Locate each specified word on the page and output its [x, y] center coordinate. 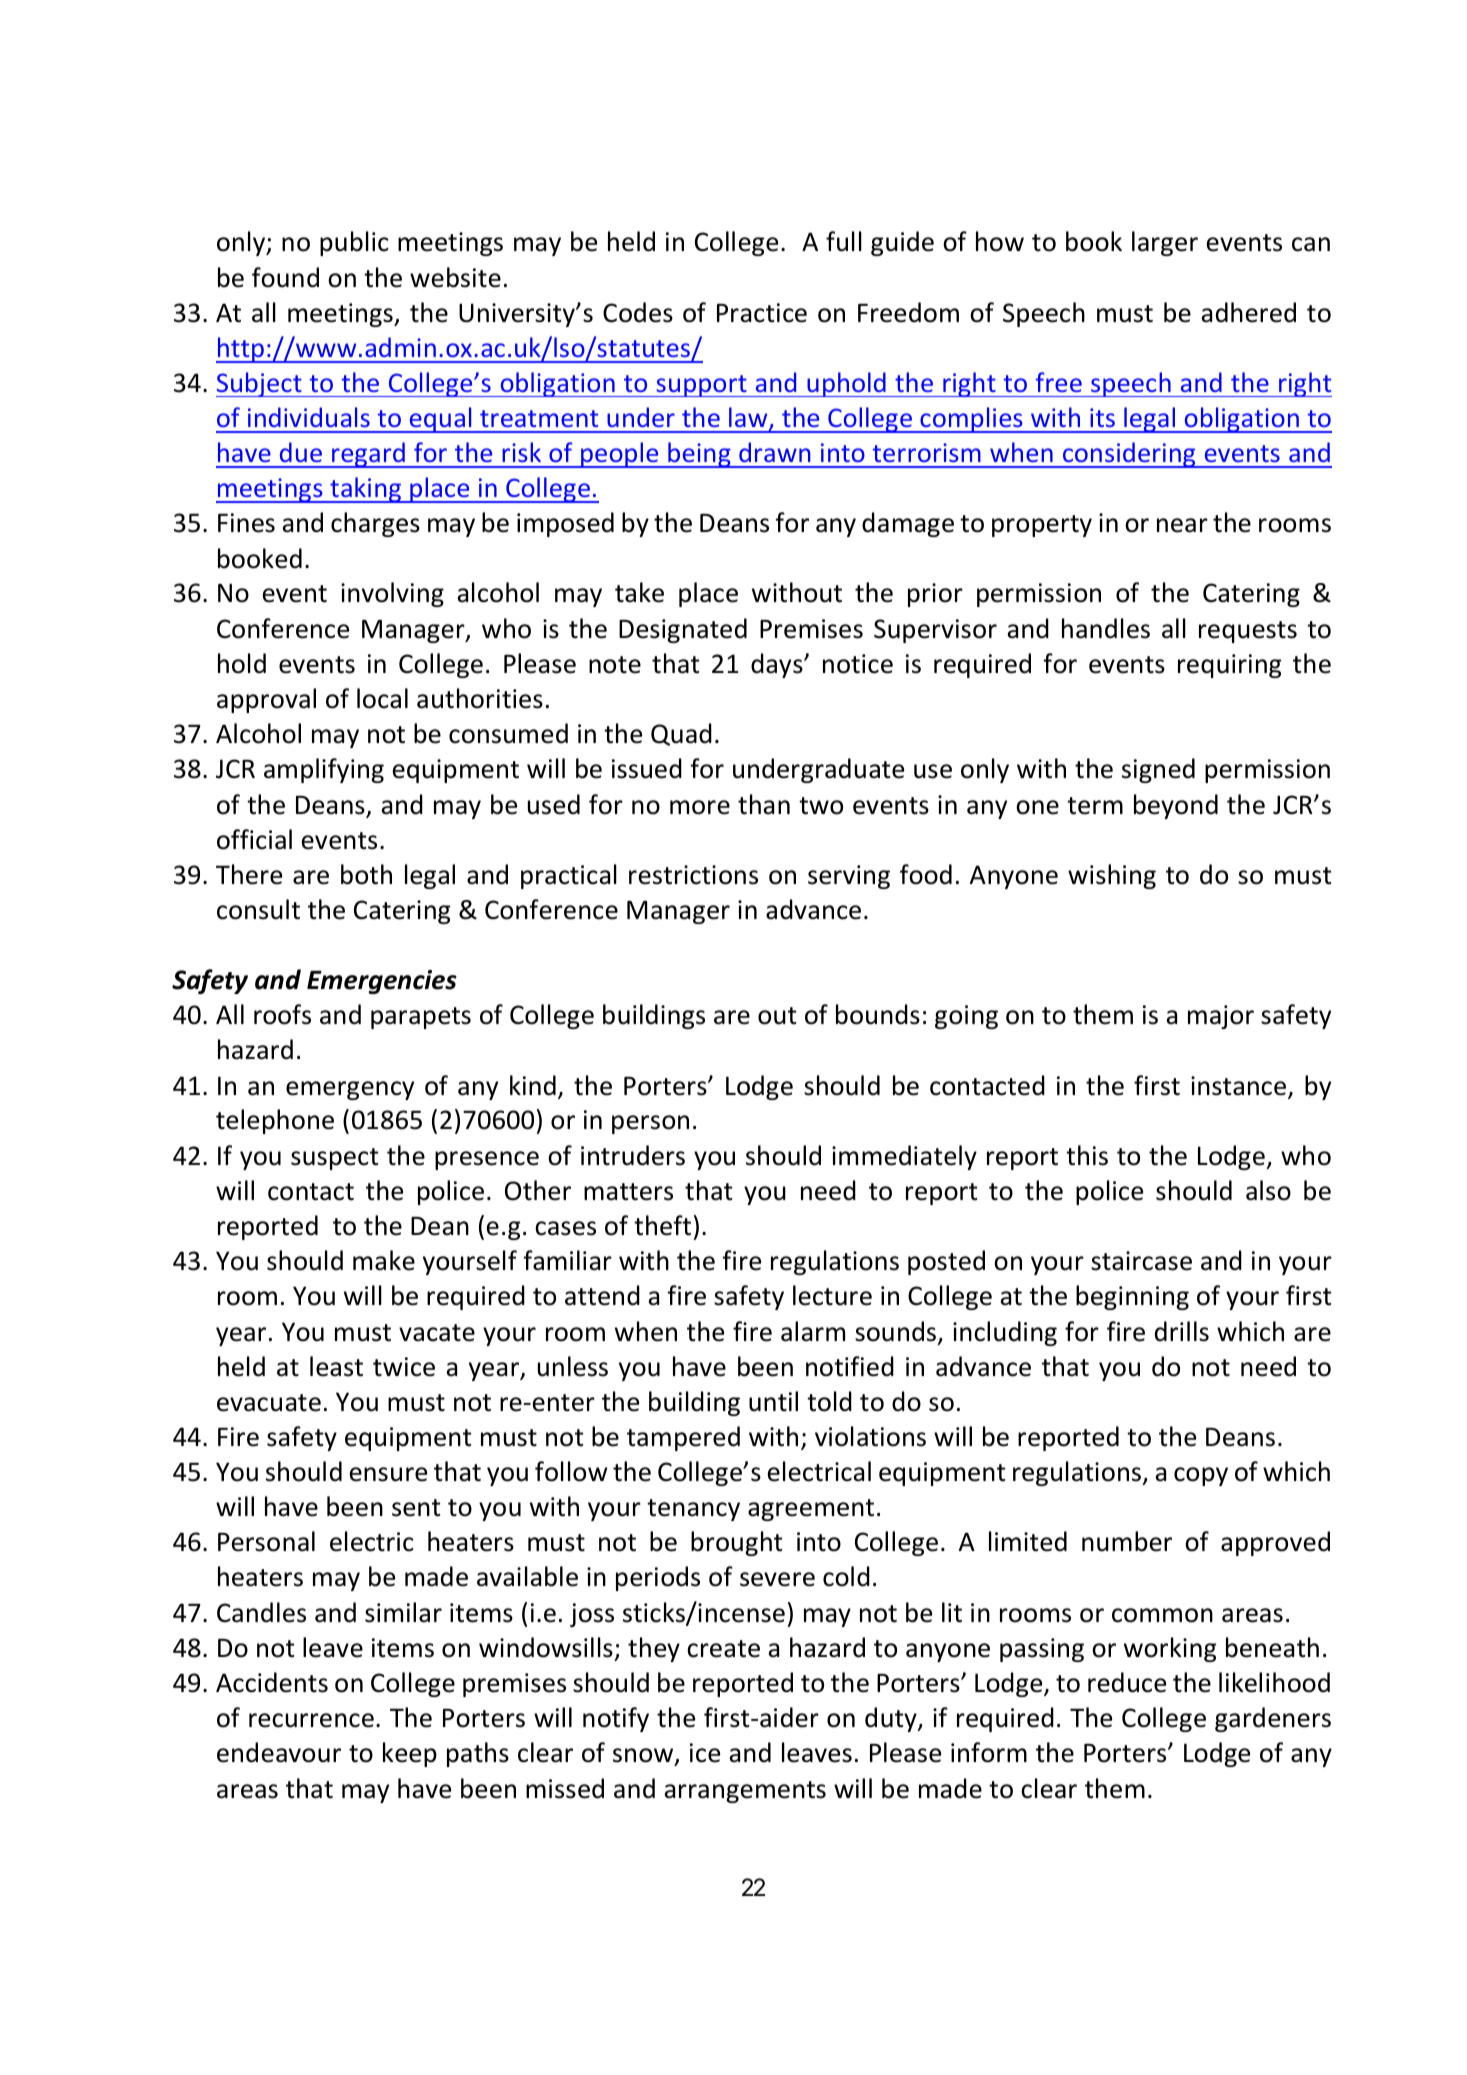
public [354, 243]
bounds [878, 1014]
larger [1165, 243]
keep [410, 1754]
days [778, 665]
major [1221, 1017]
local [382, 698]
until [773, 1401]
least [336, 1366]
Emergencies [382, 982]
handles [1106, 628]
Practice [762, 313]
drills [1182, 1331]
